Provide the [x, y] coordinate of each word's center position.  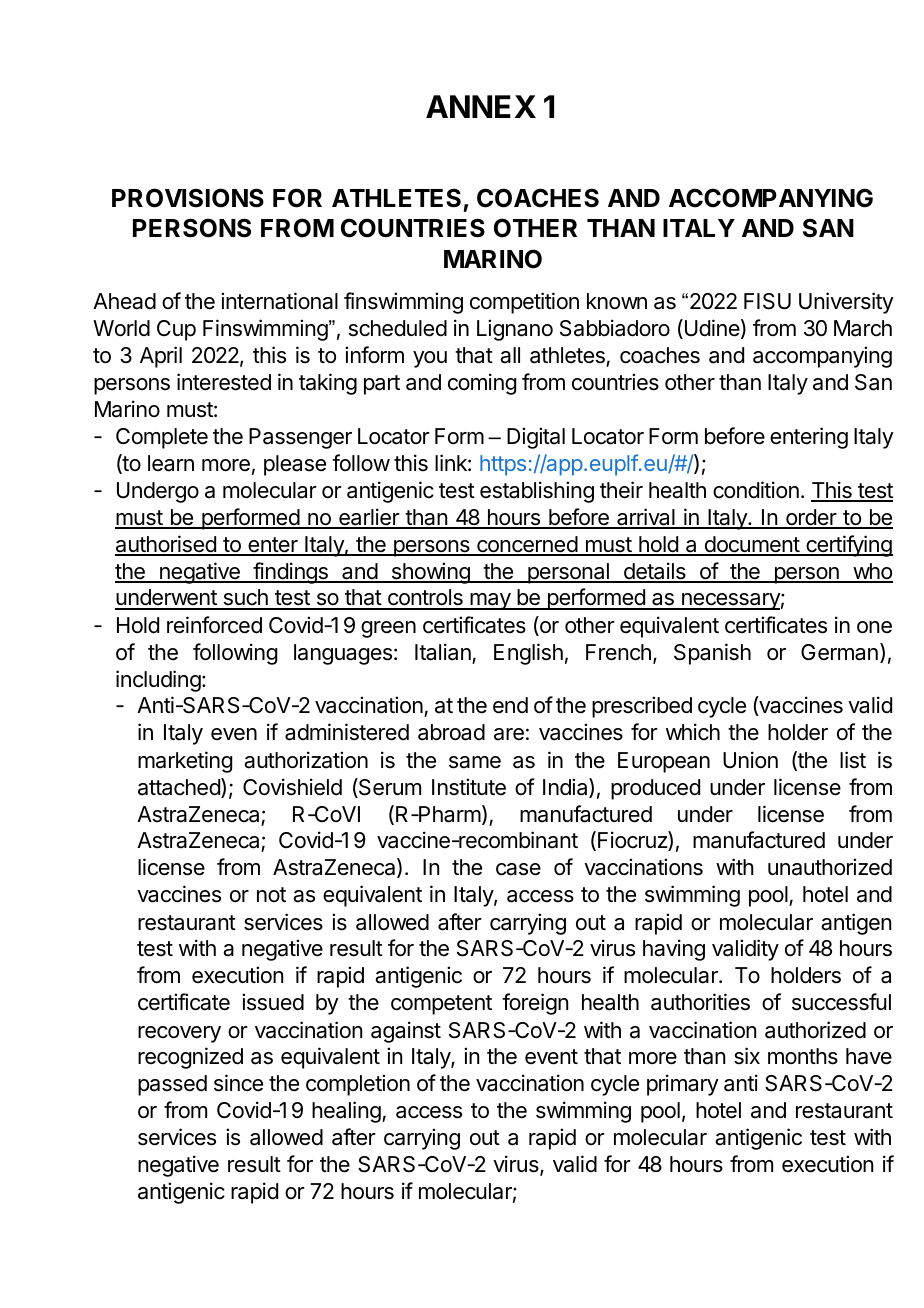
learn [171, 463]
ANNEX [481, 106]
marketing [185, 762]
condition [756, 490]
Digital [536, 438]
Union [750, 760]
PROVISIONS [188, 198]
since [238, 1083]
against [406, 1032]
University [846, 303]
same [475, 762]
